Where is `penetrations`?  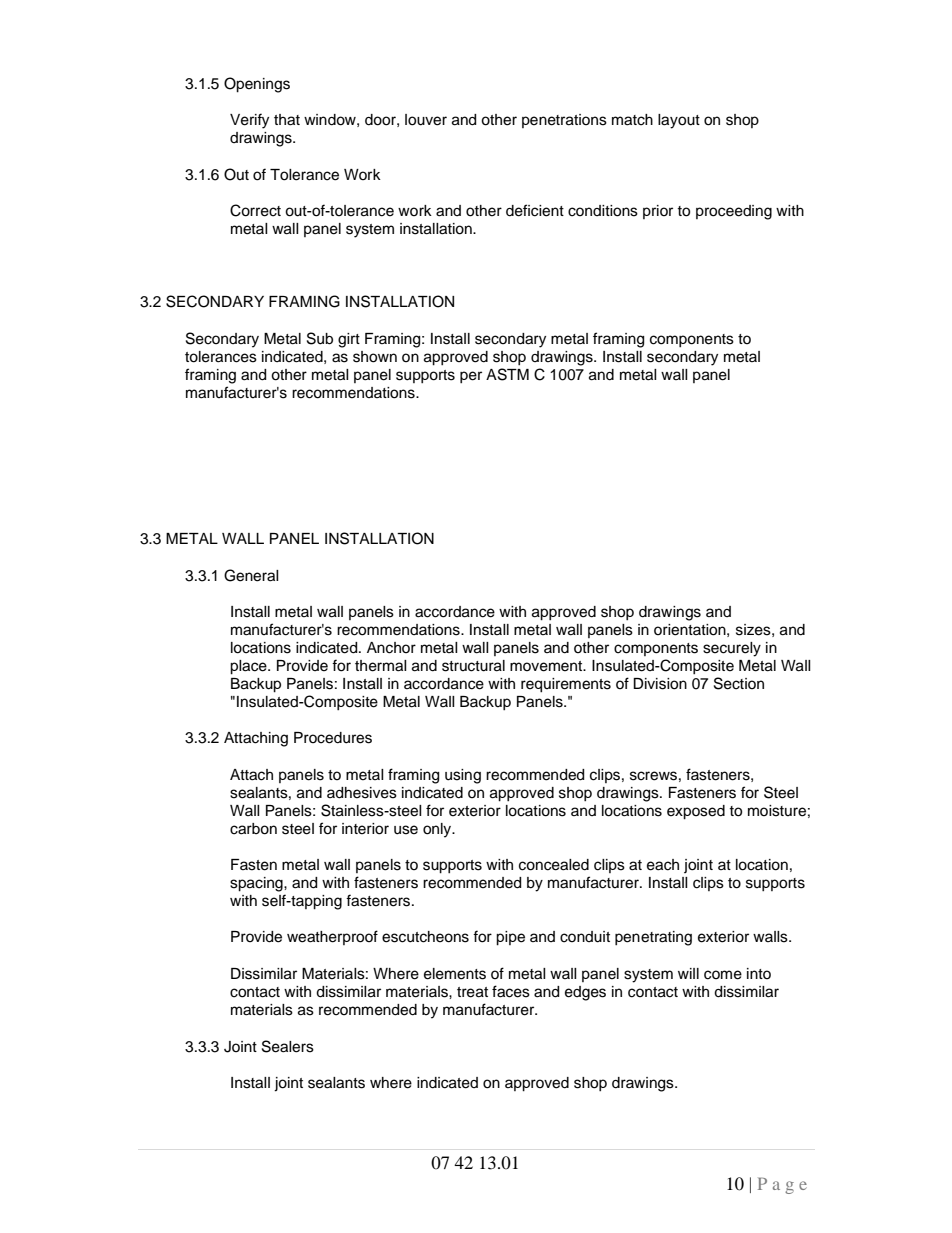
penetrations is located at coordinates (564, 121).
